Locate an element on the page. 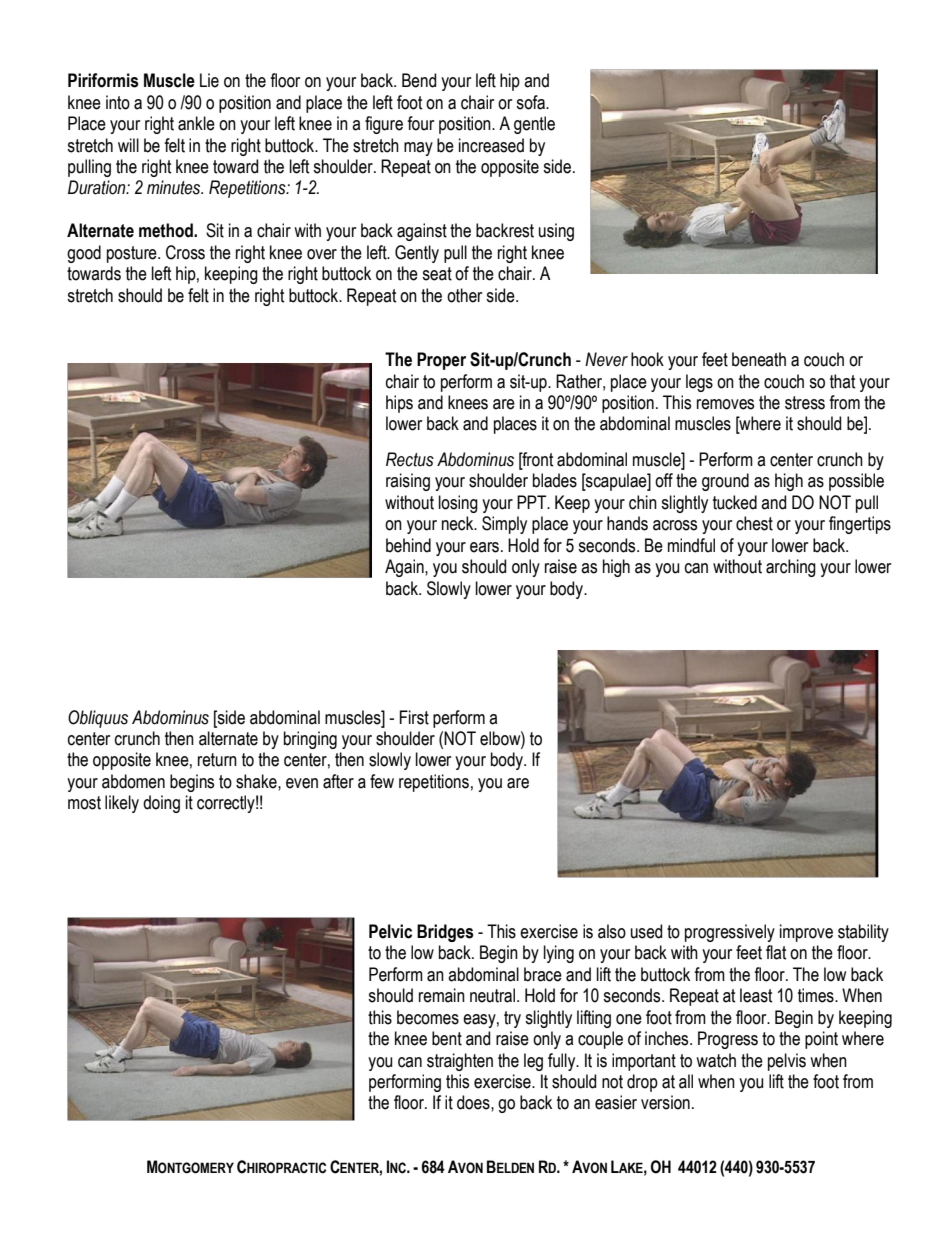 This image has height=1233, width=952. ankle is located at coordinates (196, 123).
